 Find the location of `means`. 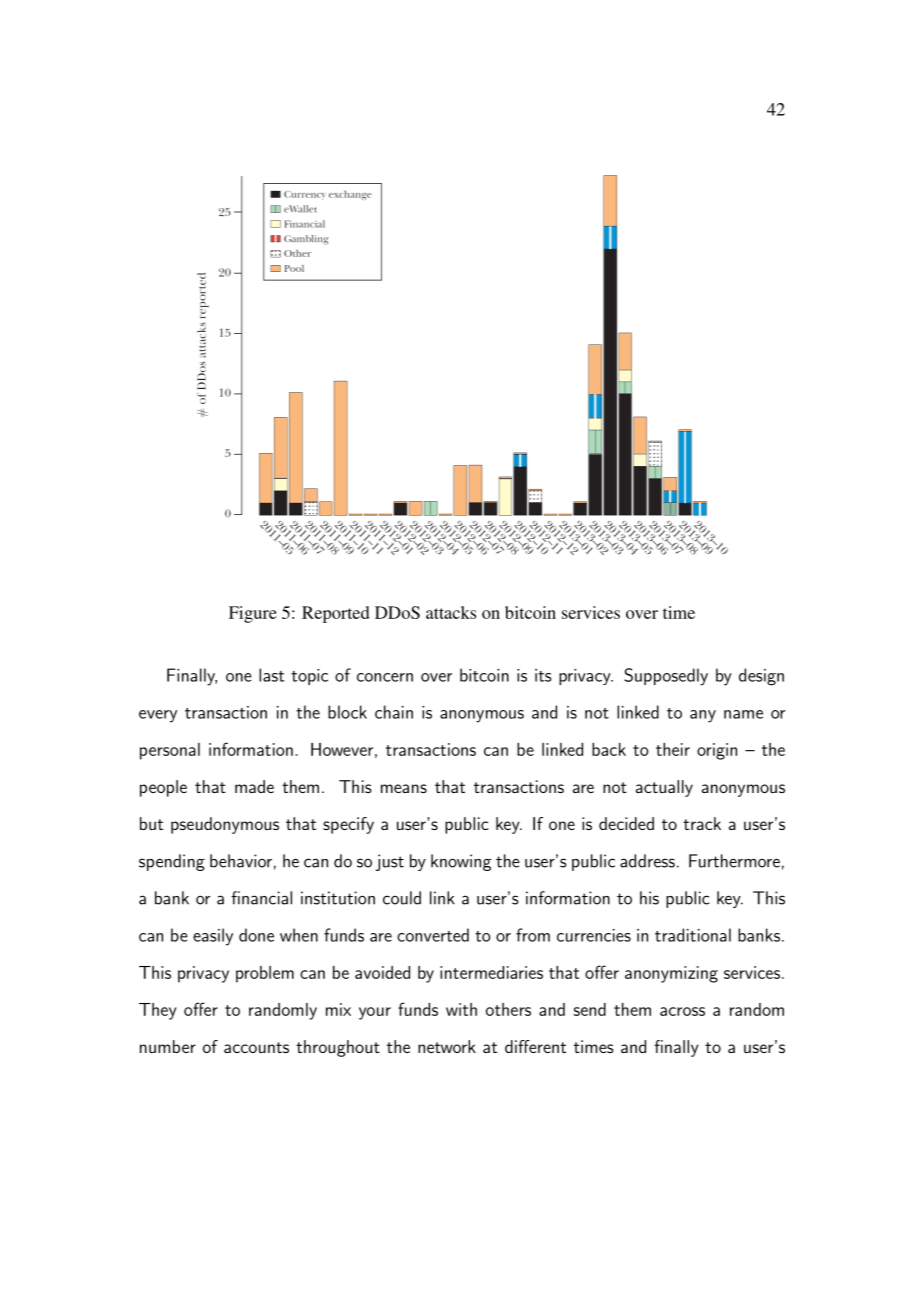

means is located at coordinates (404, 788).
